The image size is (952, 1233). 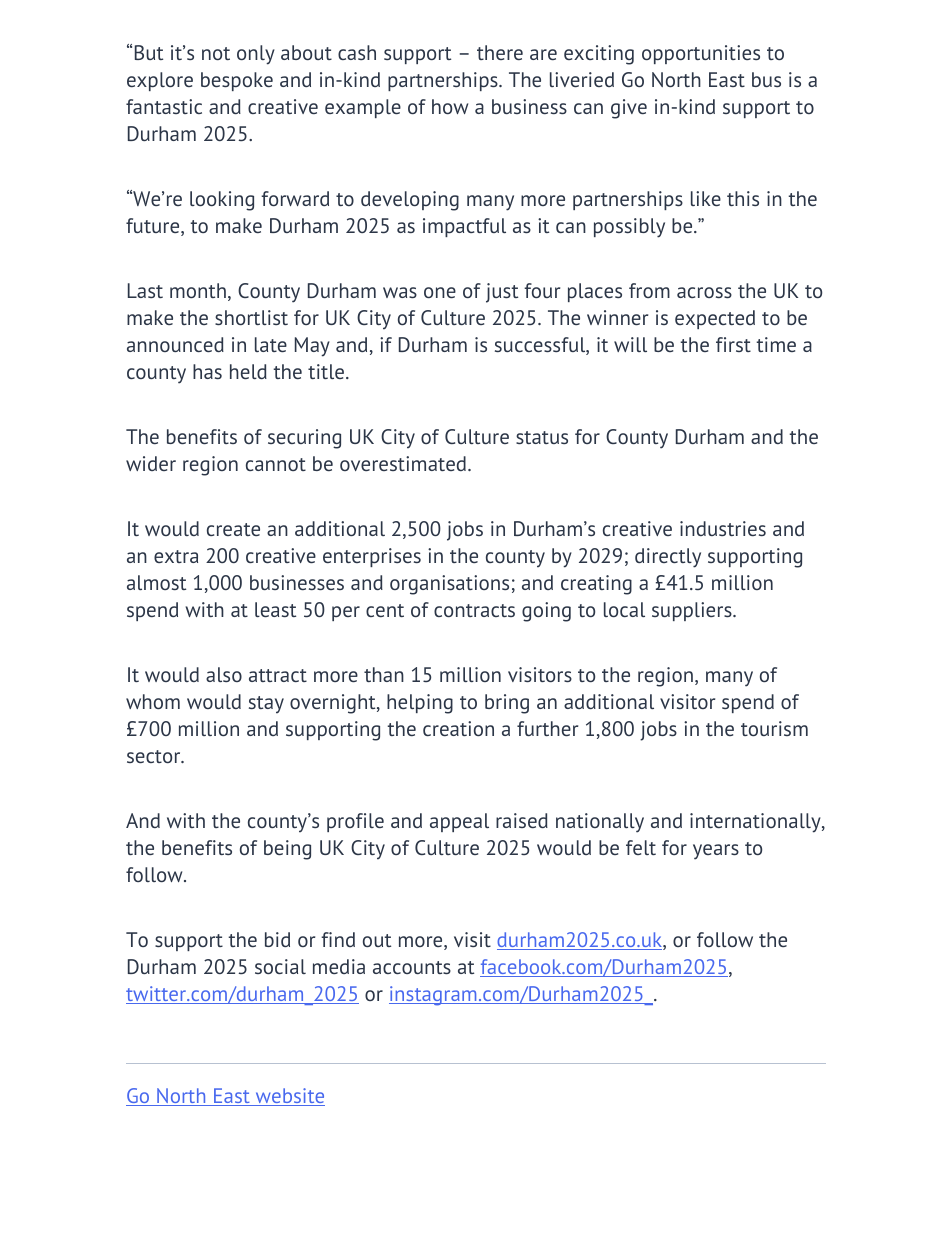 I want to click on stay, so click(x=266, y=705).
